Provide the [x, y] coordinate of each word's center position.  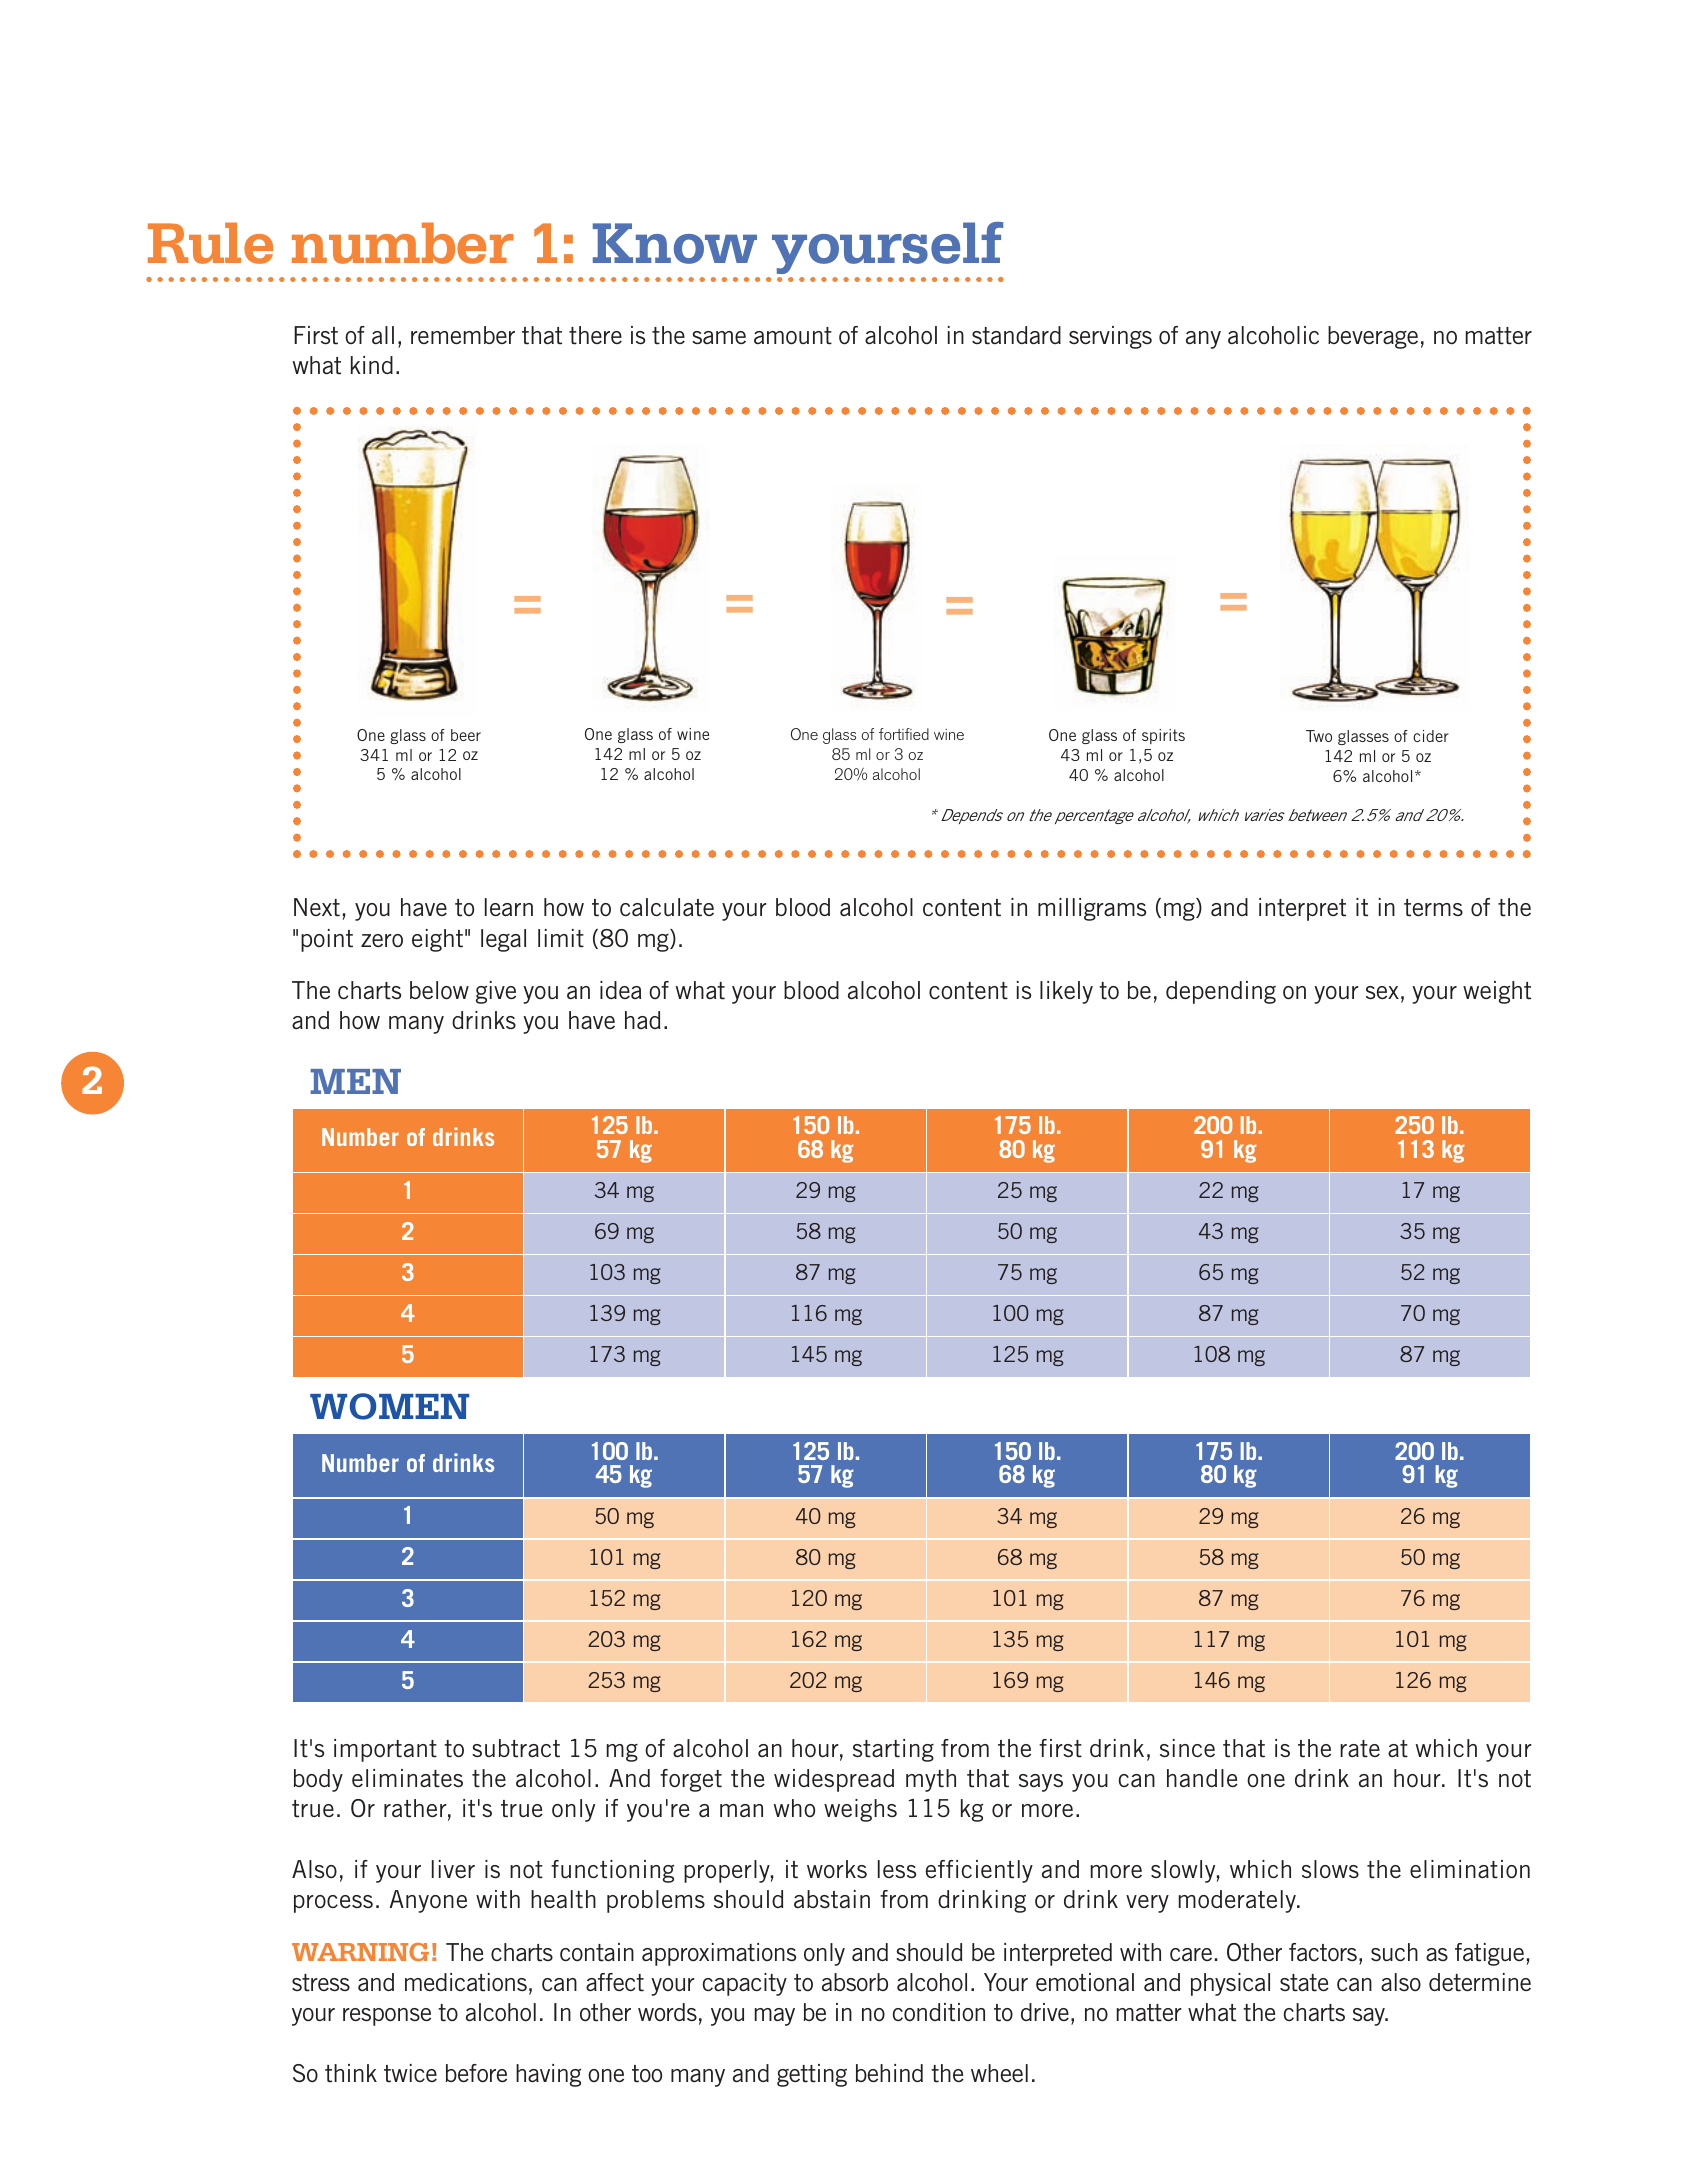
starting [893, 1750]
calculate [667, 907]
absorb [855, 1982]
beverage [1373, 337]
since [1187, 1748]
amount [793, 336]
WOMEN [389, 1406]
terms [1433, 908]
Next [317, 907]
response [387, 2017]
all [383, 335]
